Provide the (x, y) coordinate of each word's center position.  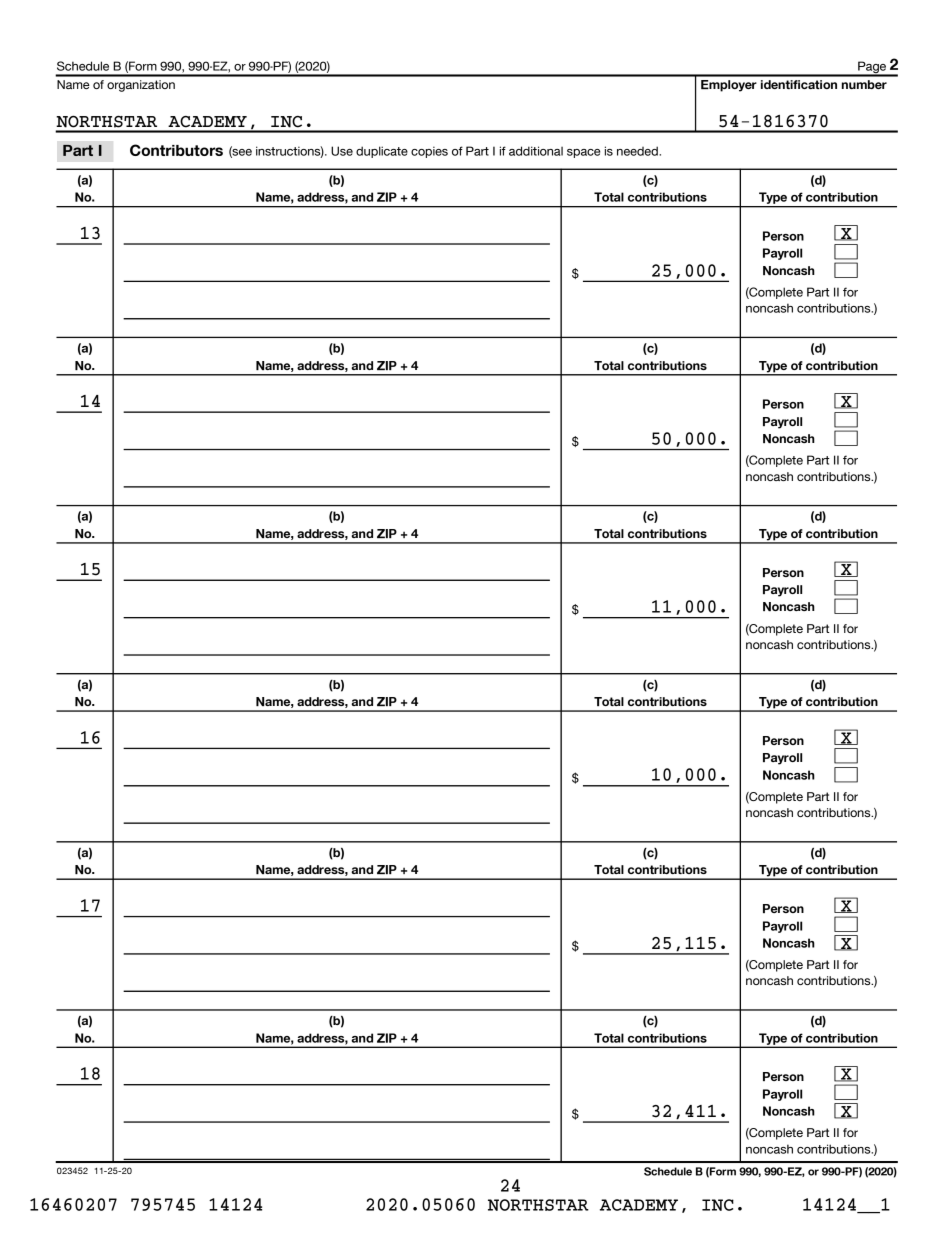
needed (638, 151)
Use (342, 151)
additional (536, 151)
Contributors (176, 150)
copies (429, 152)
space (583, 153)
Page (872, 68)
